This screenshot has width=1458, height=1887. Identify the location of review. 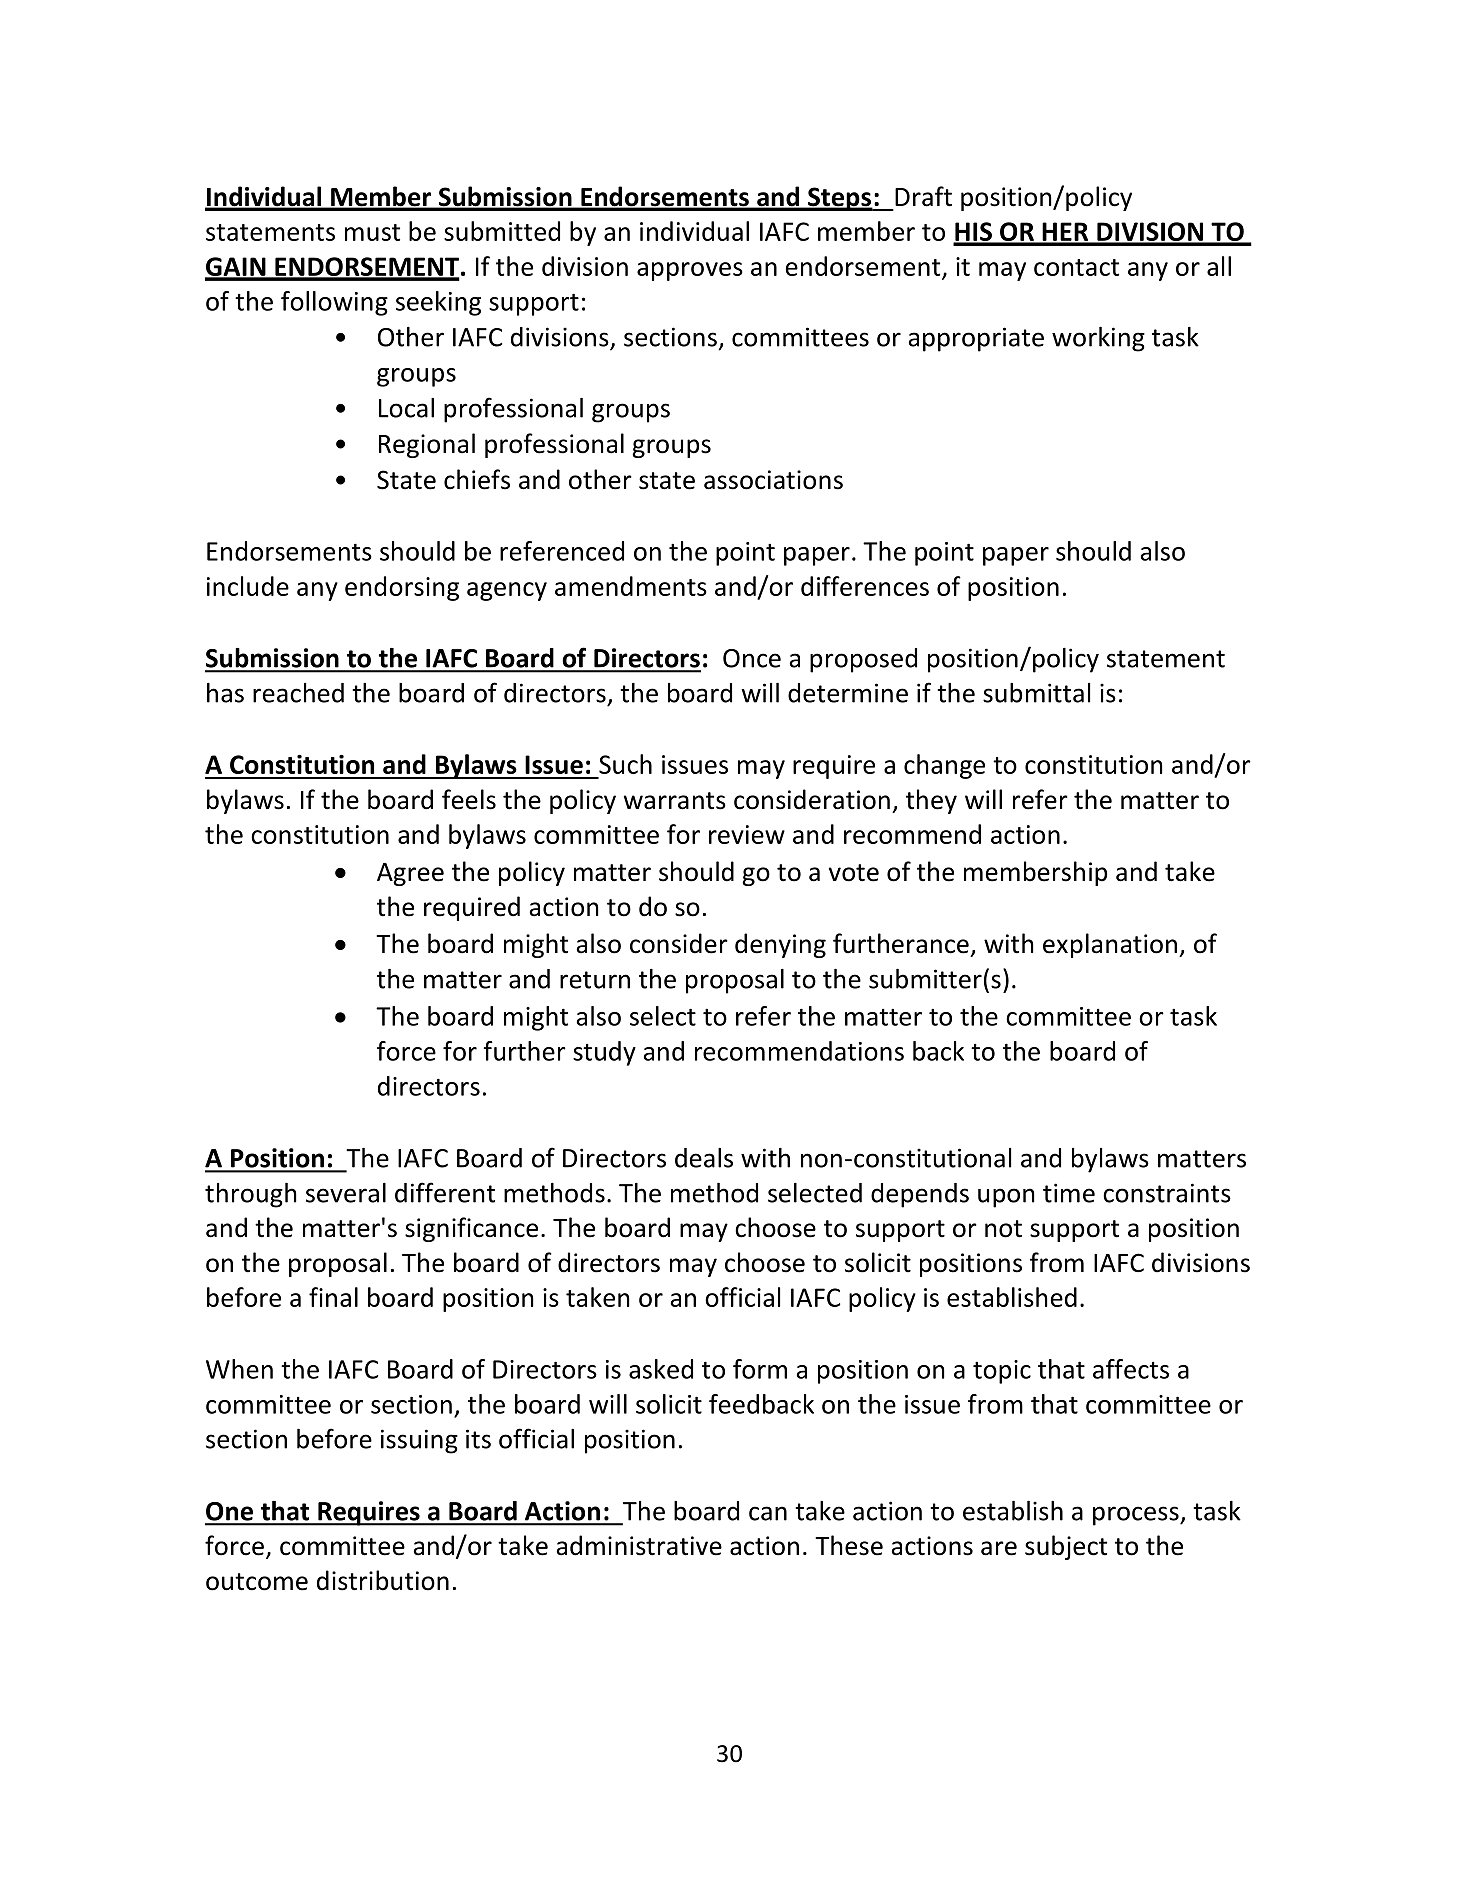
(747, 834).
